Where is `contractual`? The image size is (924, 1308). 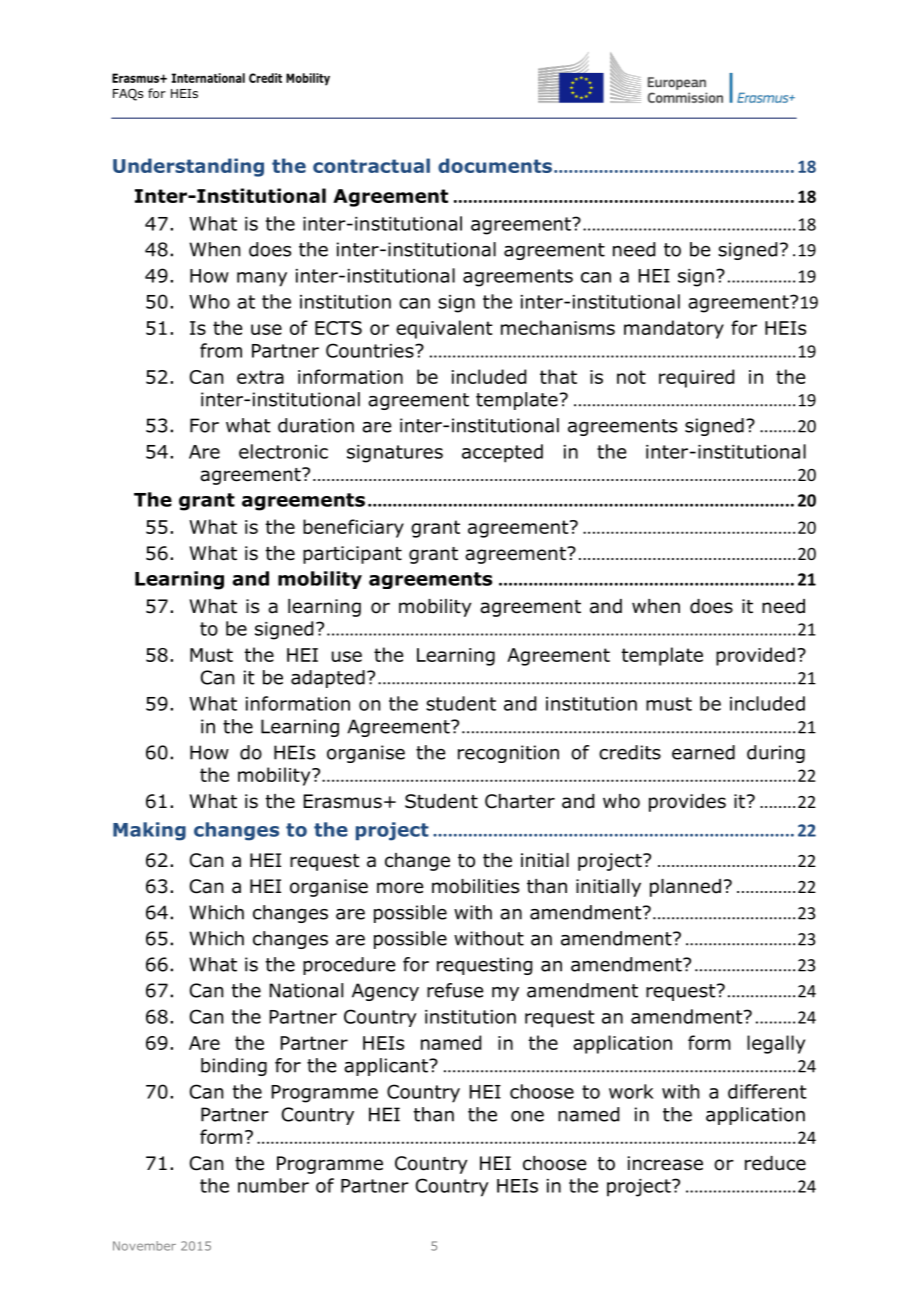
contractual is located at coordinates (371, 165).
